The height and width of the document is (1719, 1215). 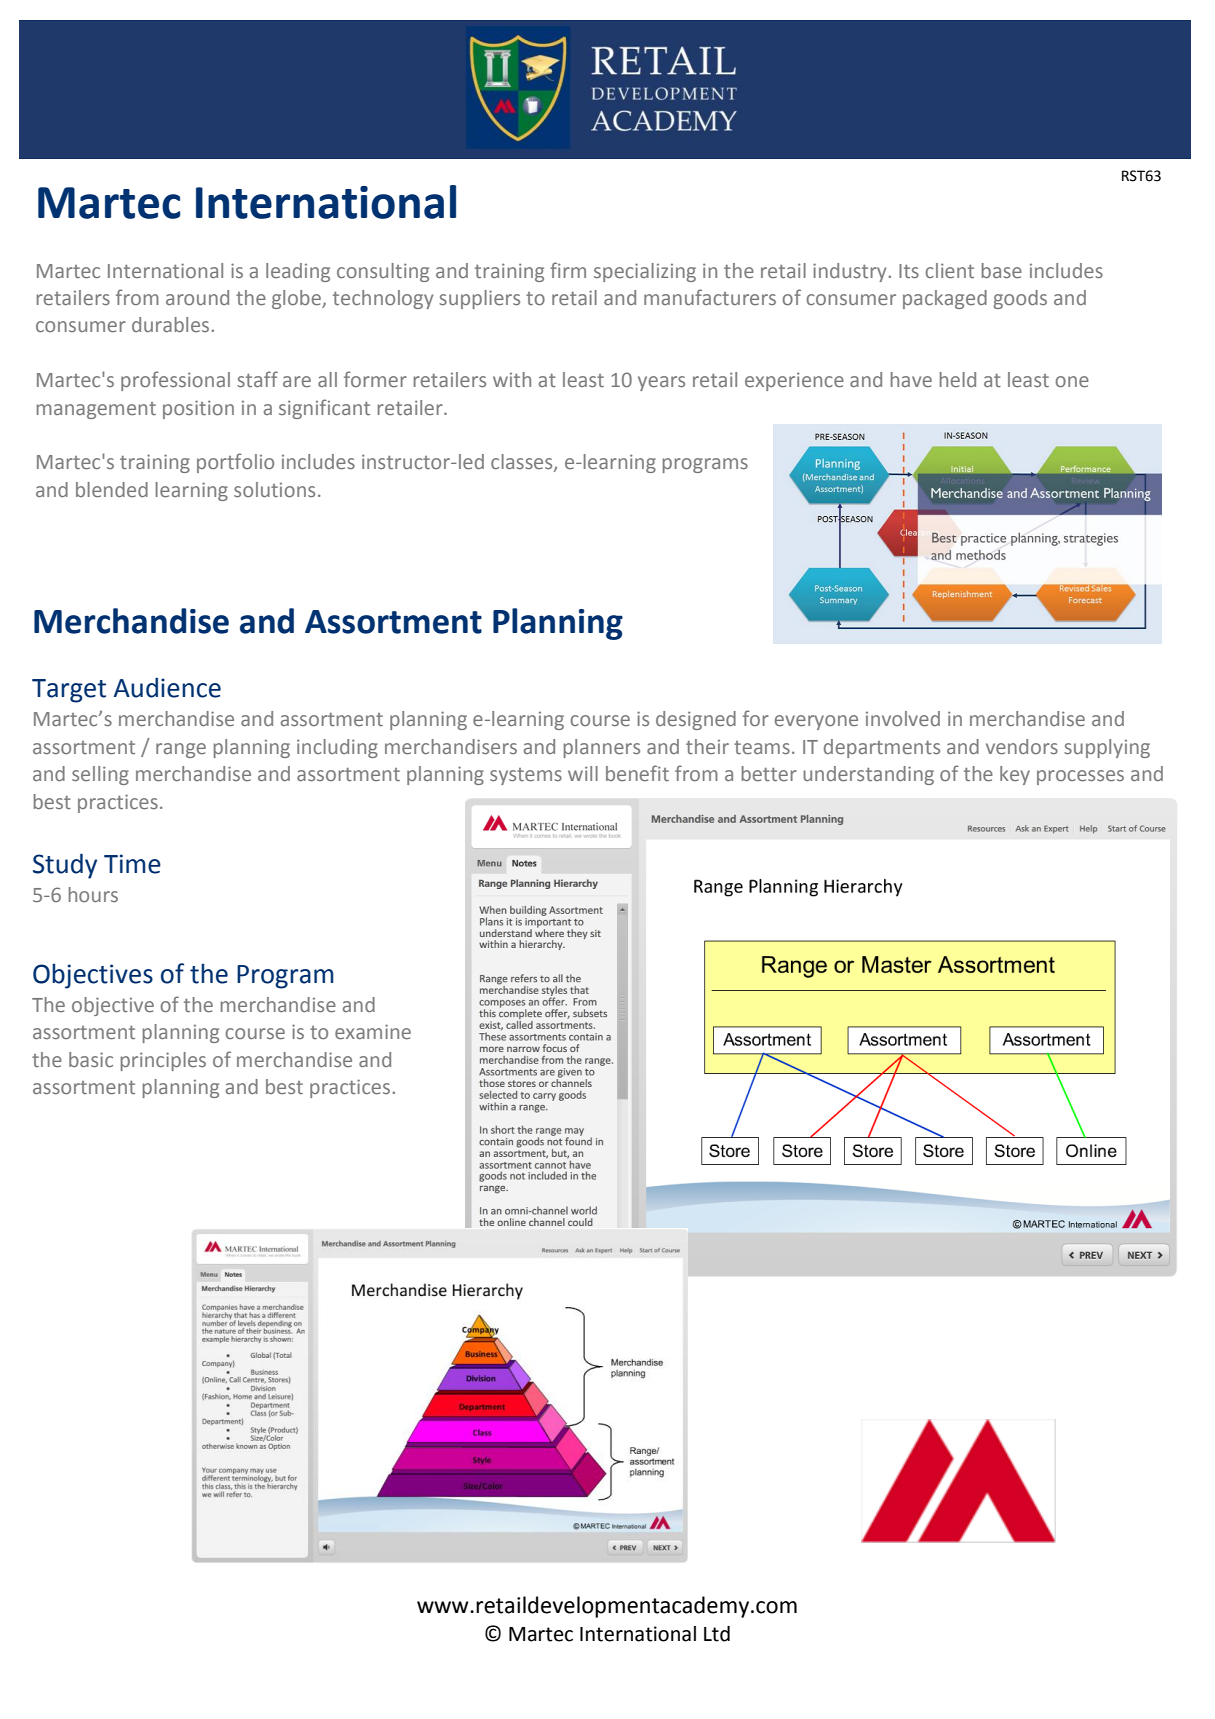 What do you see at coordinates (373, 1031) in the document?
I see `examine` at bounding box center [373, 1031].
